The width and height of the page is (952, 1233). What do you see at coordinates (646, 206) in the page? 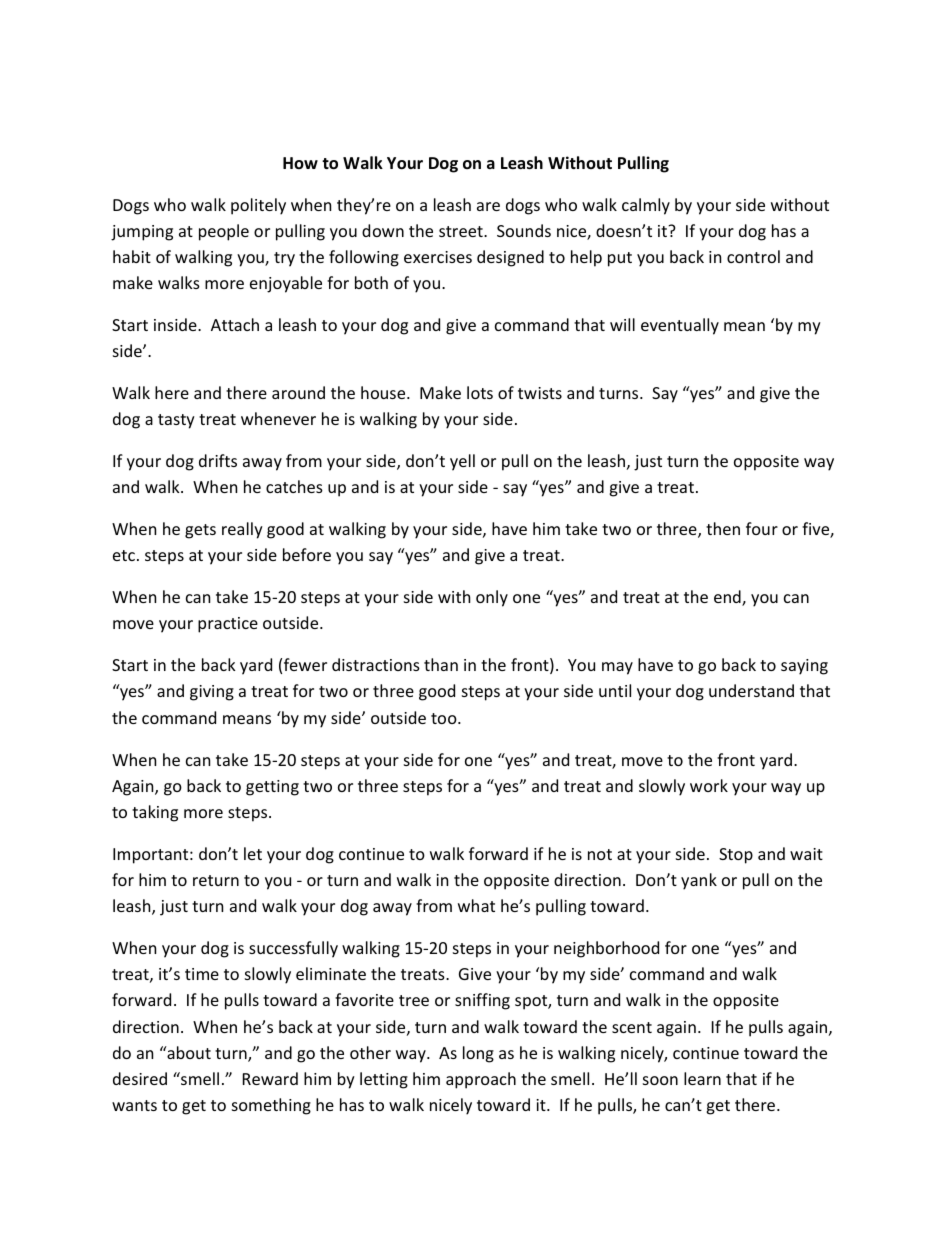
I see `calmly` at bounding box center [646, 206].
